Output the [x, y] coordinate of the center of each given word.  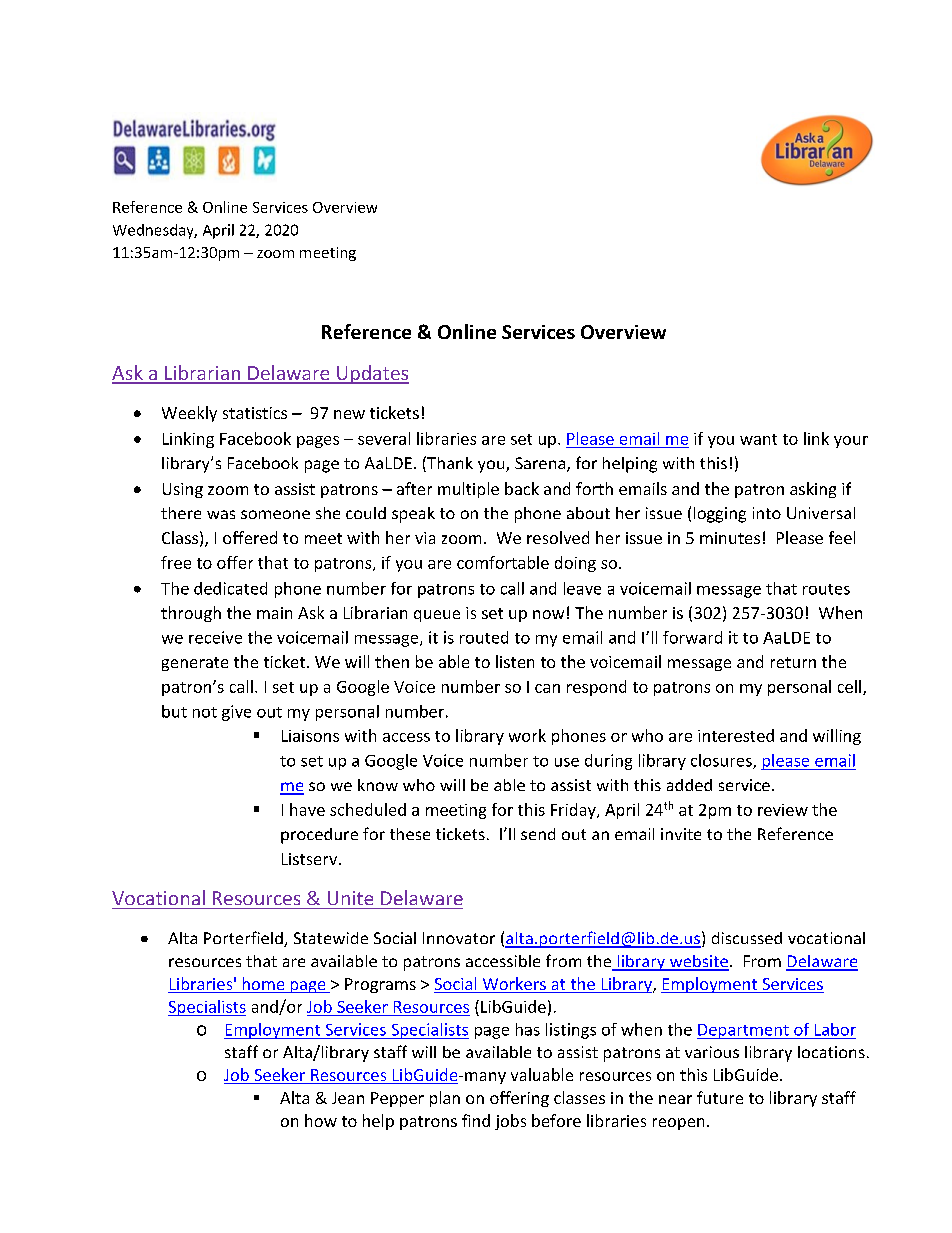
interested [736, 735]
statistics [255, 413]
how [321, 1120]
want [758, 439]
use [567, 762]
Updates [372, 374]
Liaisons [310, 736]
